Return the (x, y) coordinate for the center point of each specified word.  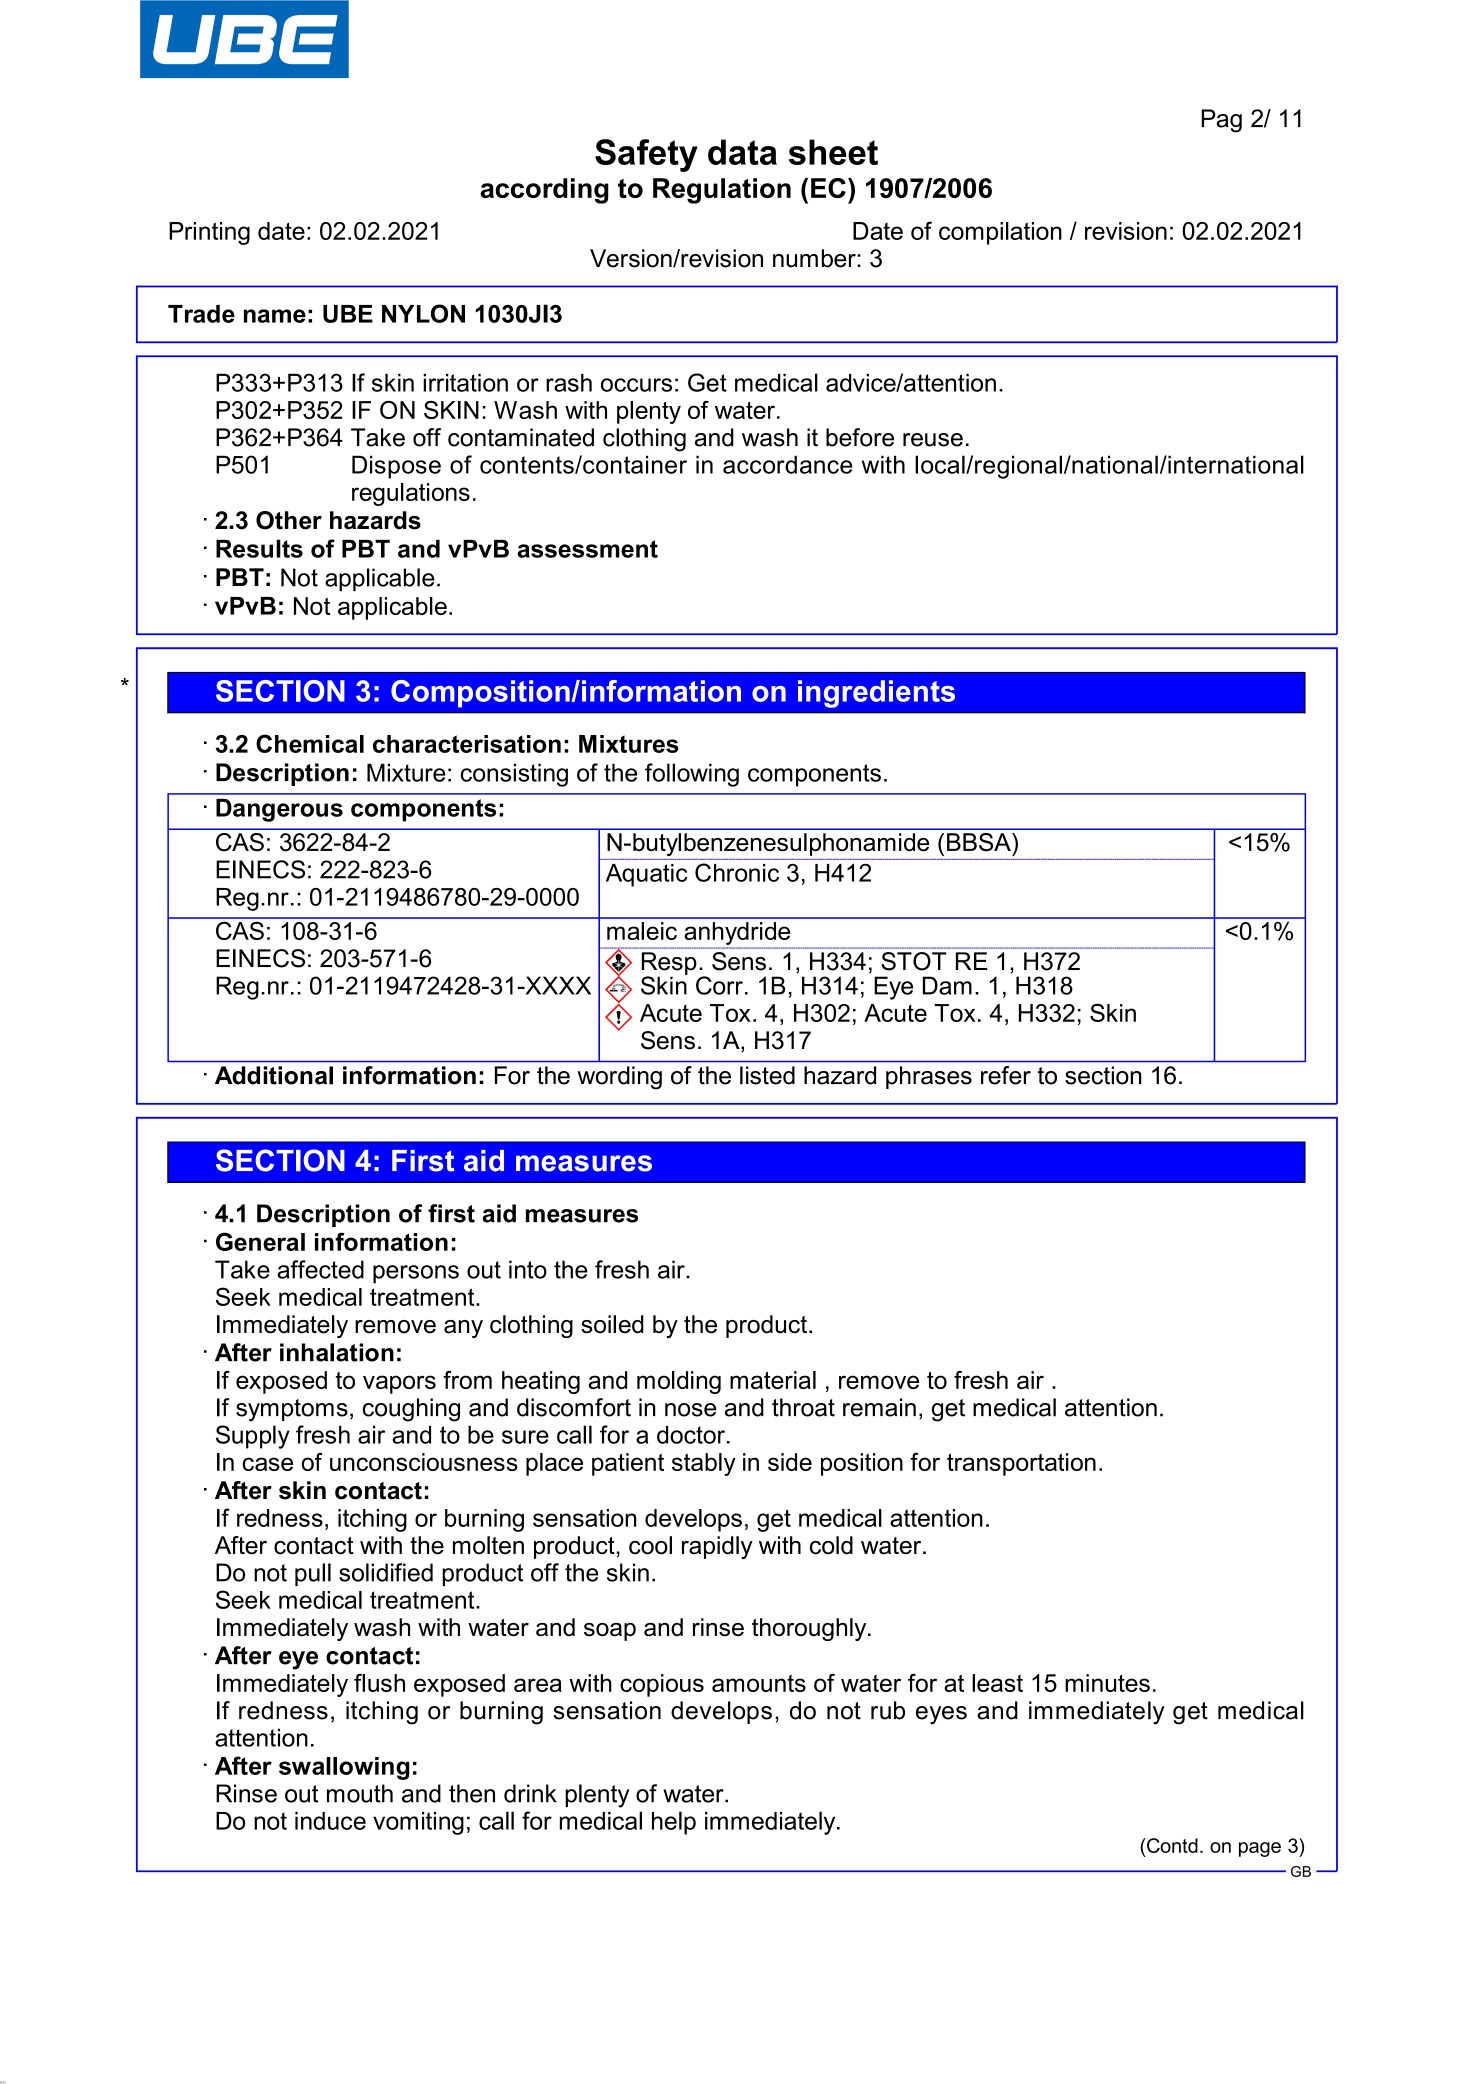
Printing (209, 233)
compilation (1000, 233)
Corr (719, 985)
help (674, 1823)
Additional (274, 1075)
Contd (1171, 1845)
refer (1006, 1075)
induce (330, 1821)
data (742, 152)
